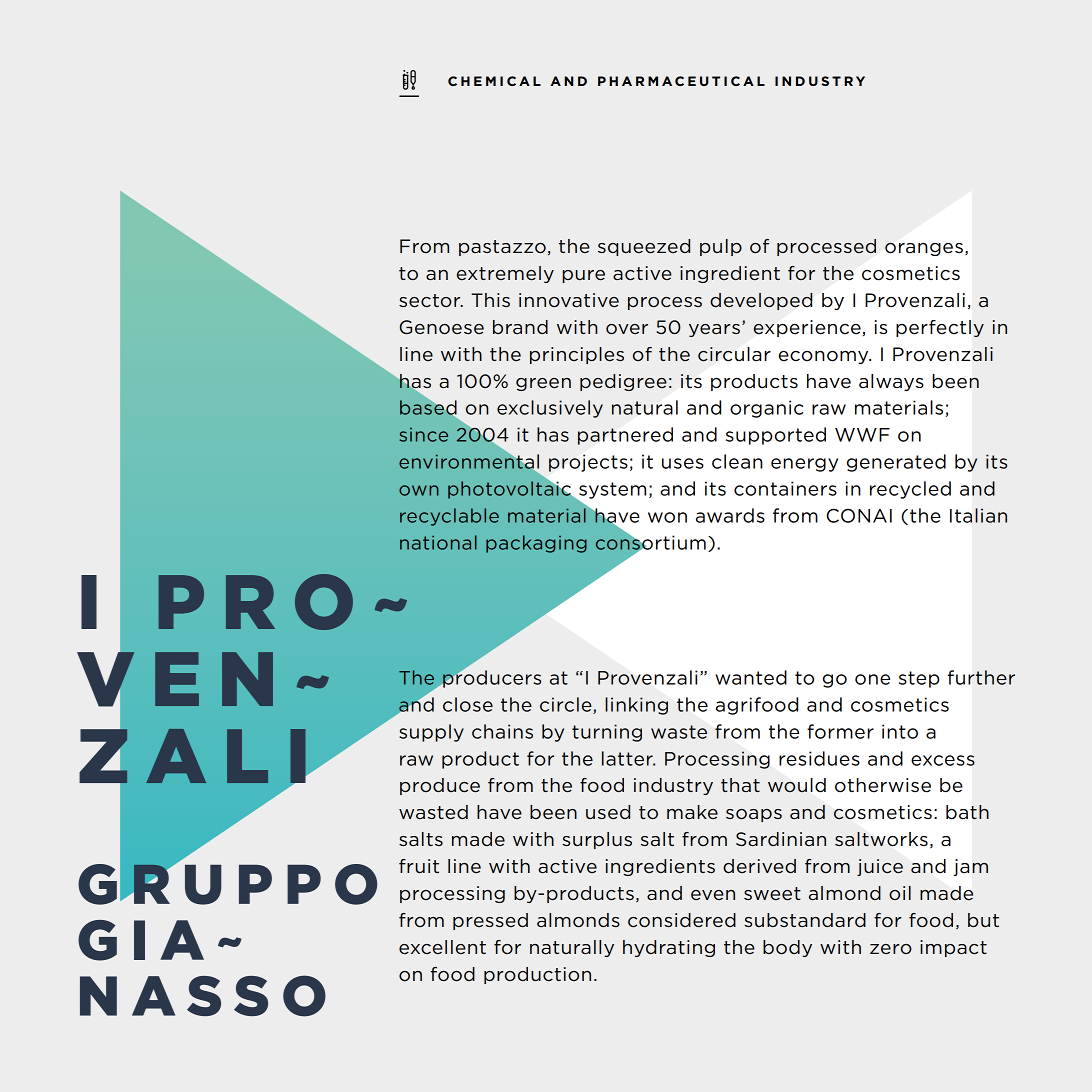 Image resolution: width=1092 pixels, height=1092 pixels. What do you see at coordinates (567, 705) in the image?
I see `circle` at bounding box center [567, 705].
